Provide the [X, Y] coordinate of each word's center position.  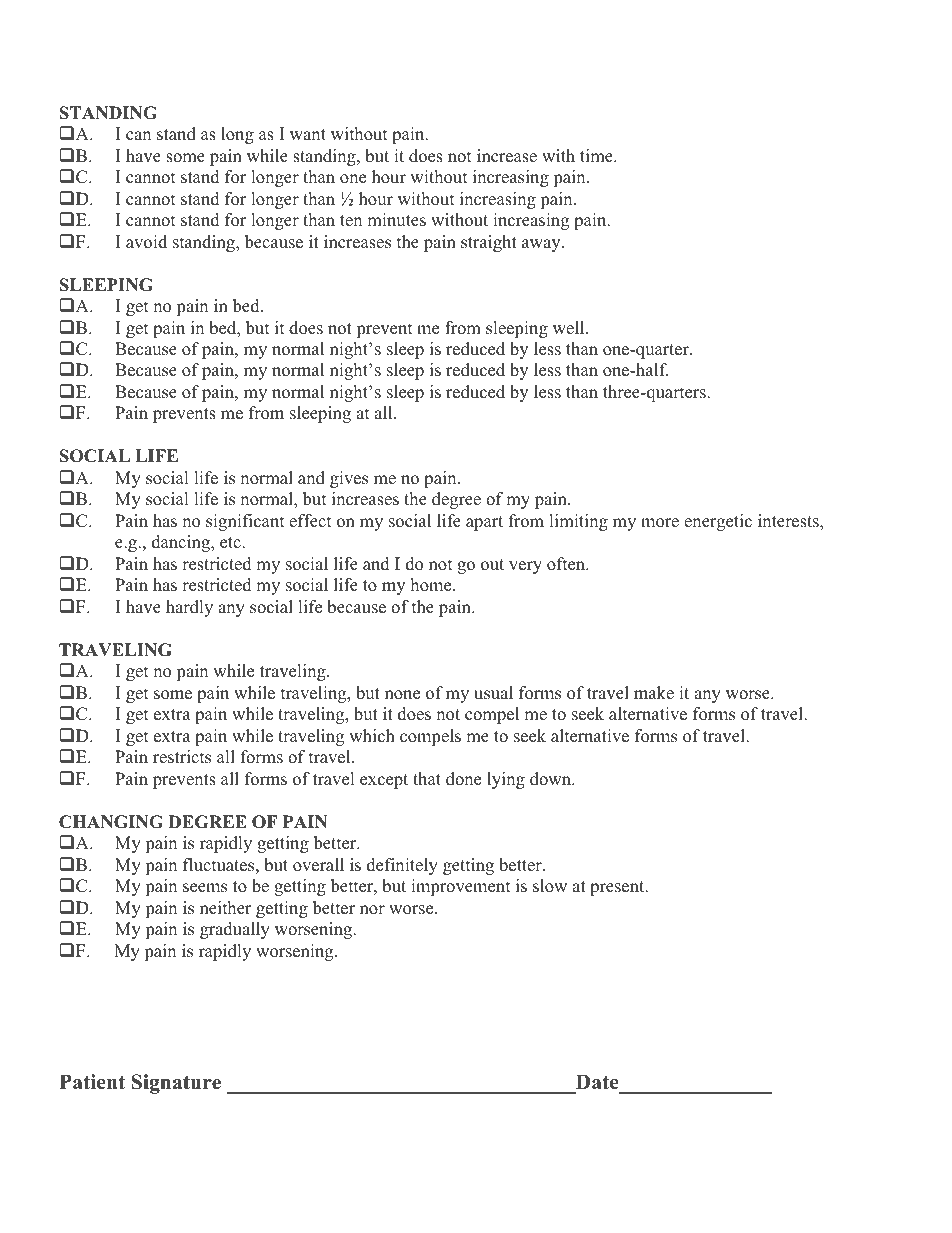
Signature [176, 1084]
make [654, 693]
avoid [146, 242]
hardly [189, 608]
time [597, 156]
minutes [396, 220]
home [432, 585]
